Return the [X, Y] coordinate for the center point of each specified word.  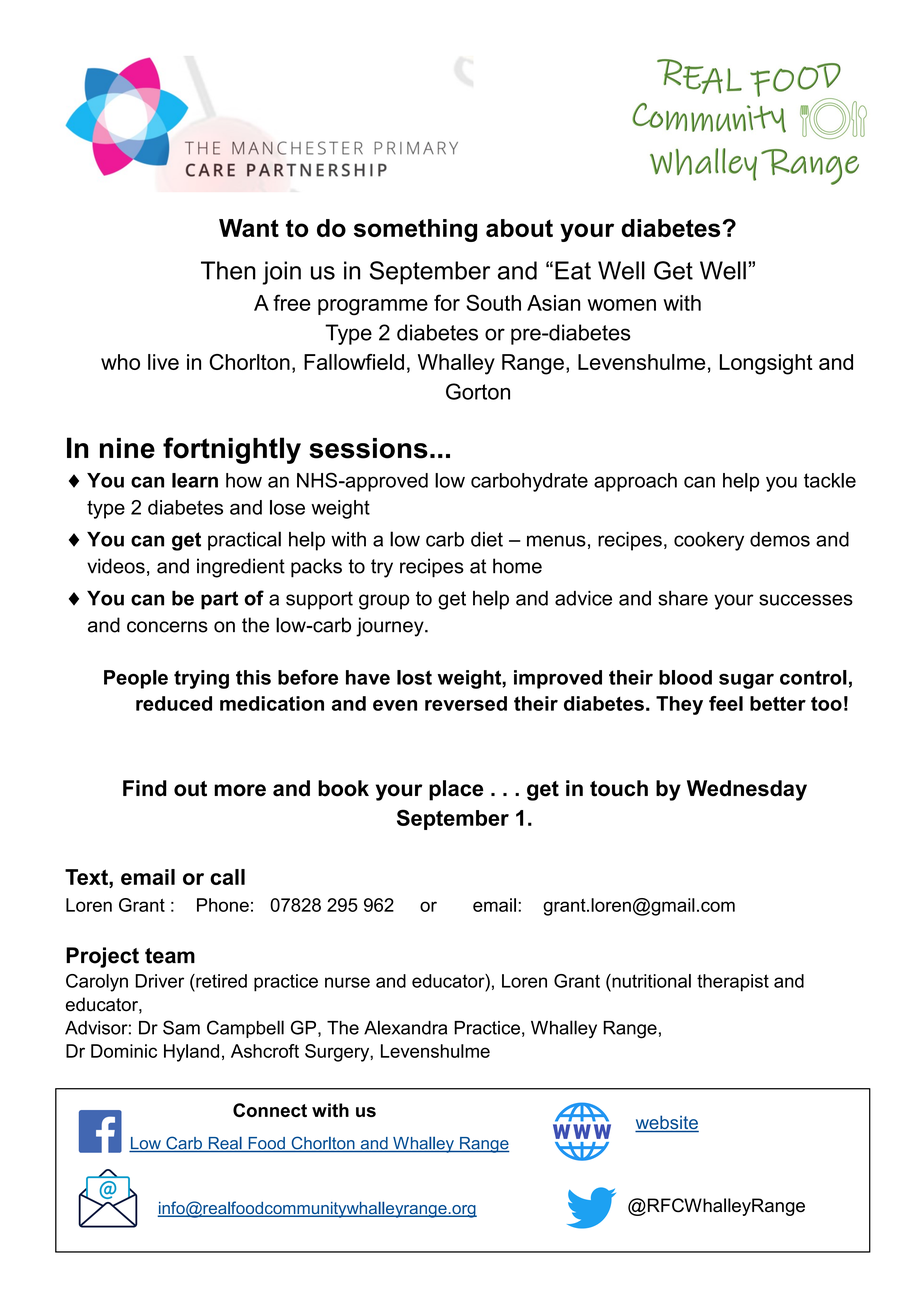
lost [414, 677]
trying [201, 679]
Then [228, 270]
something [415, 230]
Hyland [191, 1053]
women [622, 305]
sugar [746, 681]
